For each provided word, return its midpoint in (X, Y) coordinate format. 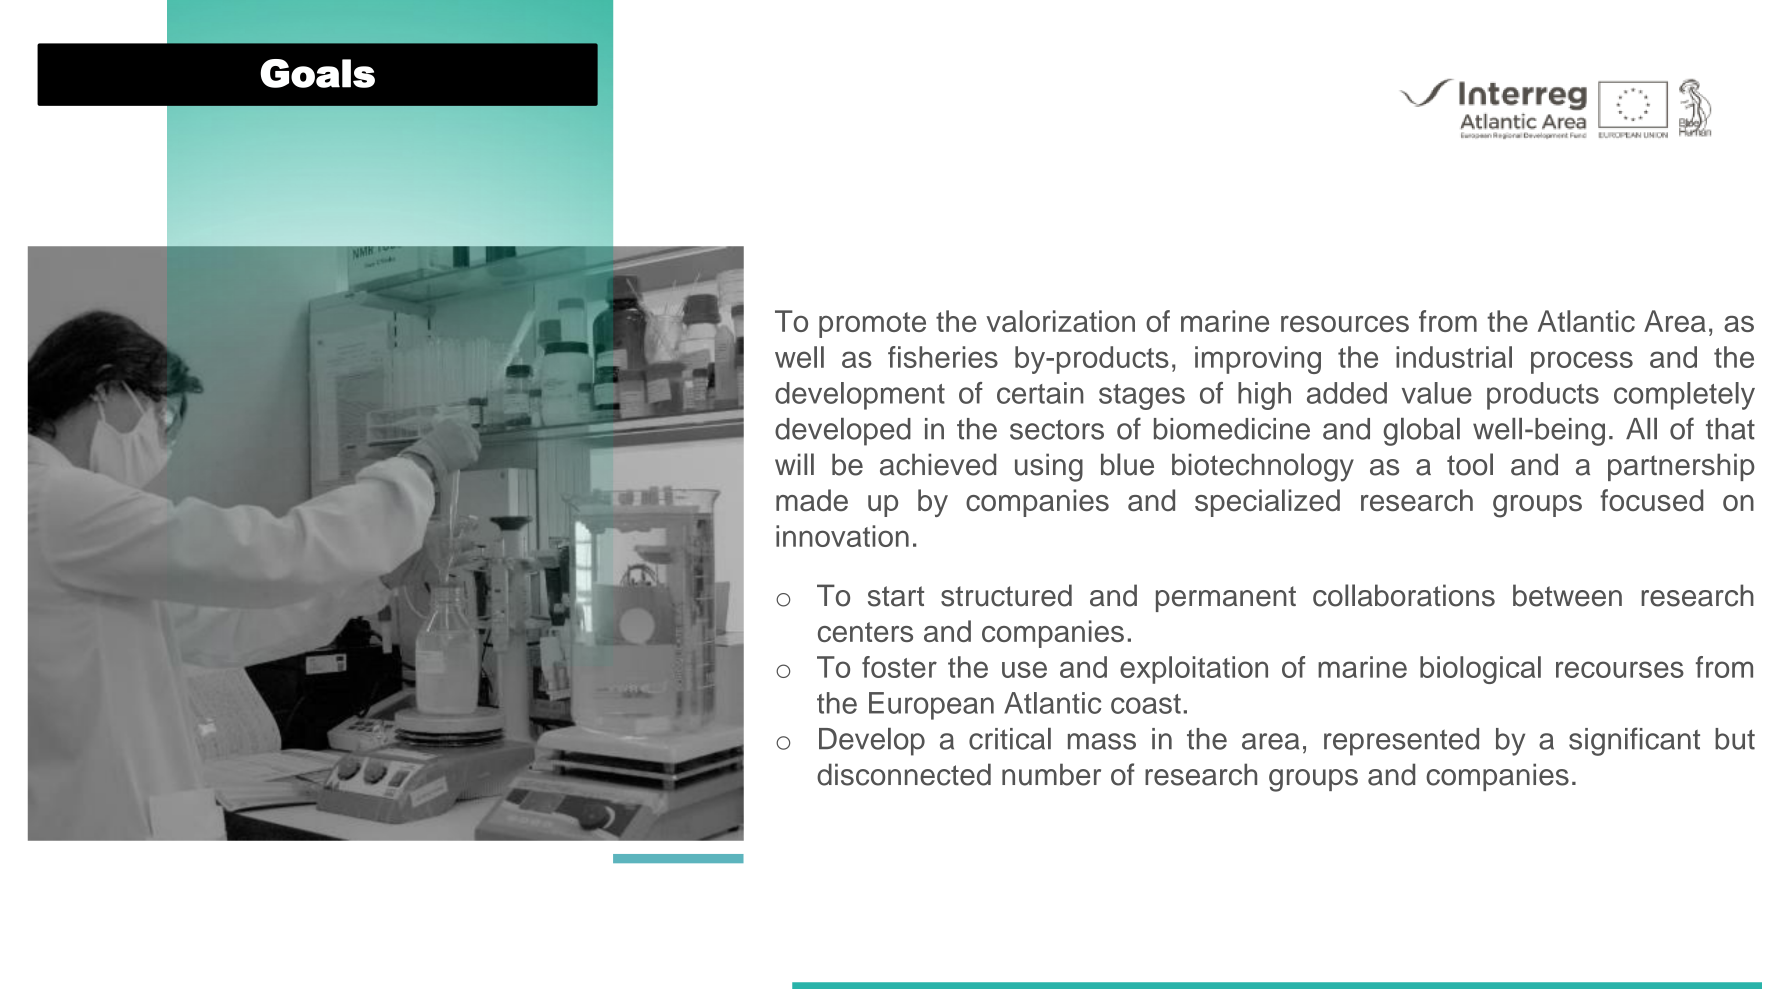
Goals (317, 73)
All (1641, 428)
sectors (1057, 430)
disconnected (904, 774)
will (794, 464)
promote (872, 325)
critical (1010, 739)
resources (1345, 324)
